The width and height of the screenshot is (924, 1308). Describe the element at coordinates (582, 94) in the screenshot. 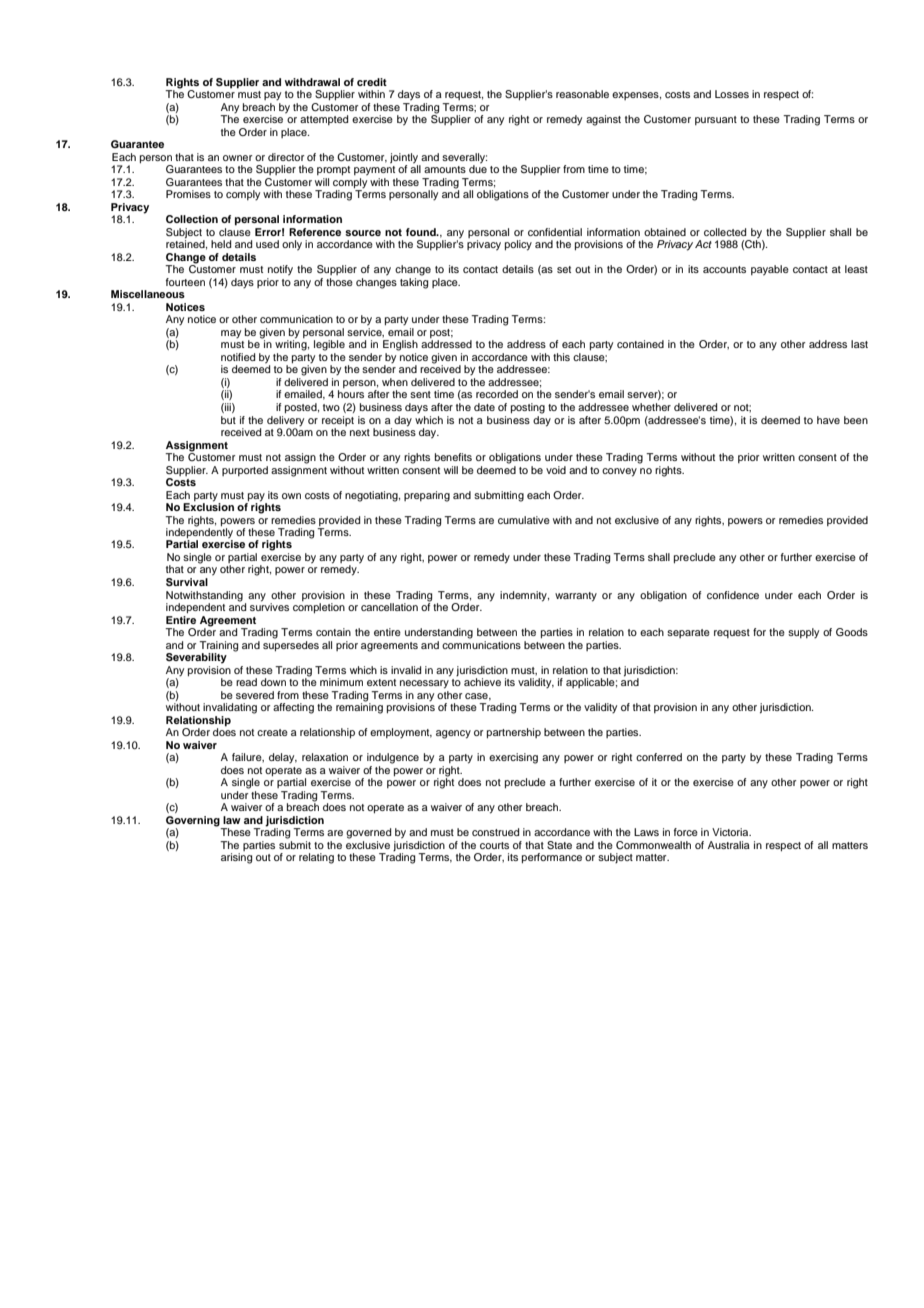

I see `reasonable` at that location.
